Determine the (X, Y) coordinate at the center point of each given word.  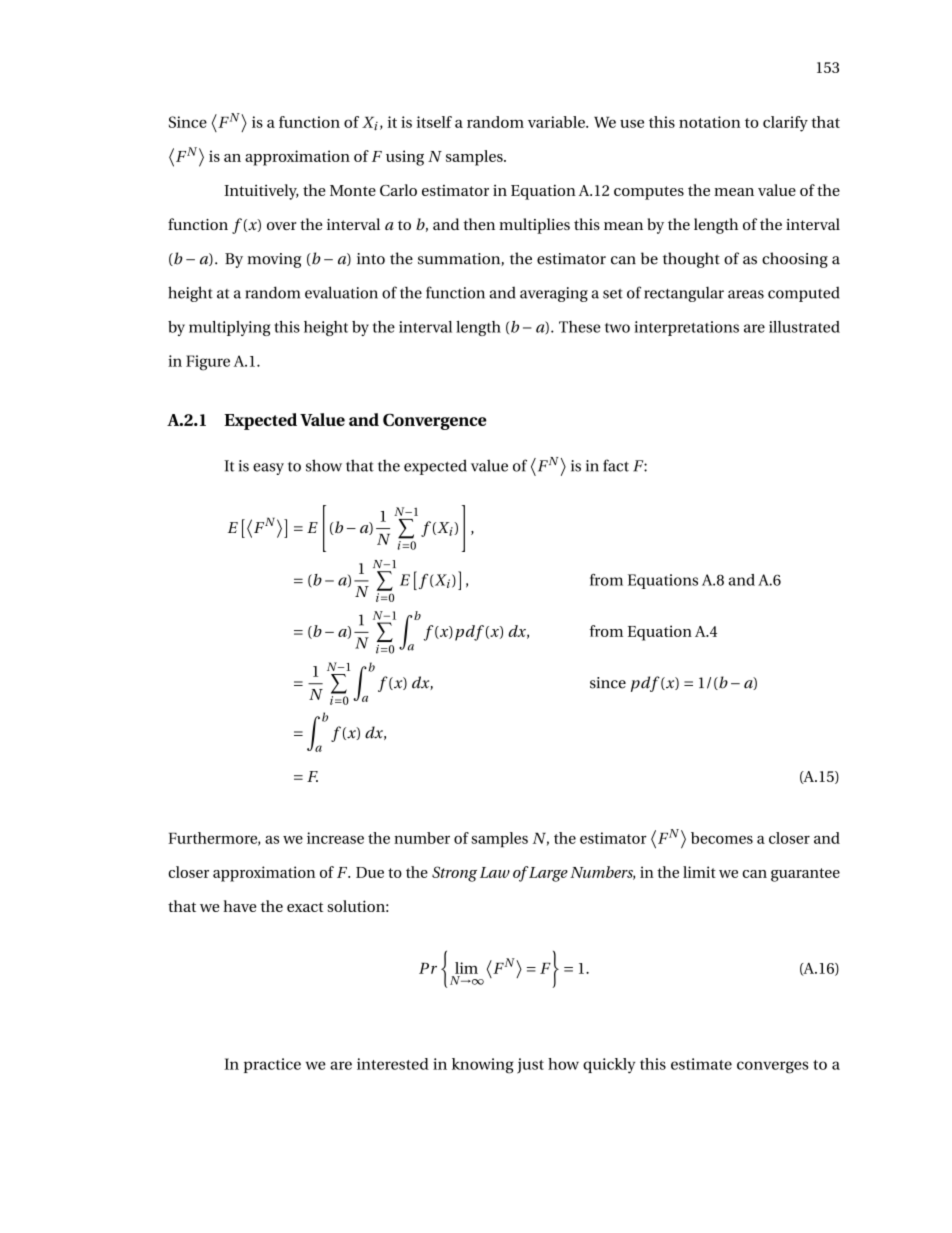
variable (557, 122)
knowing (483, 1066)
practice (272, 1065)
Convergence (435, 421)
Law (495, 872)
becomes (722, 838)
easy (268, 469)
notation (710, 122)
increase (335, 838)
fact (616, 465)
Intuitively (261, 192)
